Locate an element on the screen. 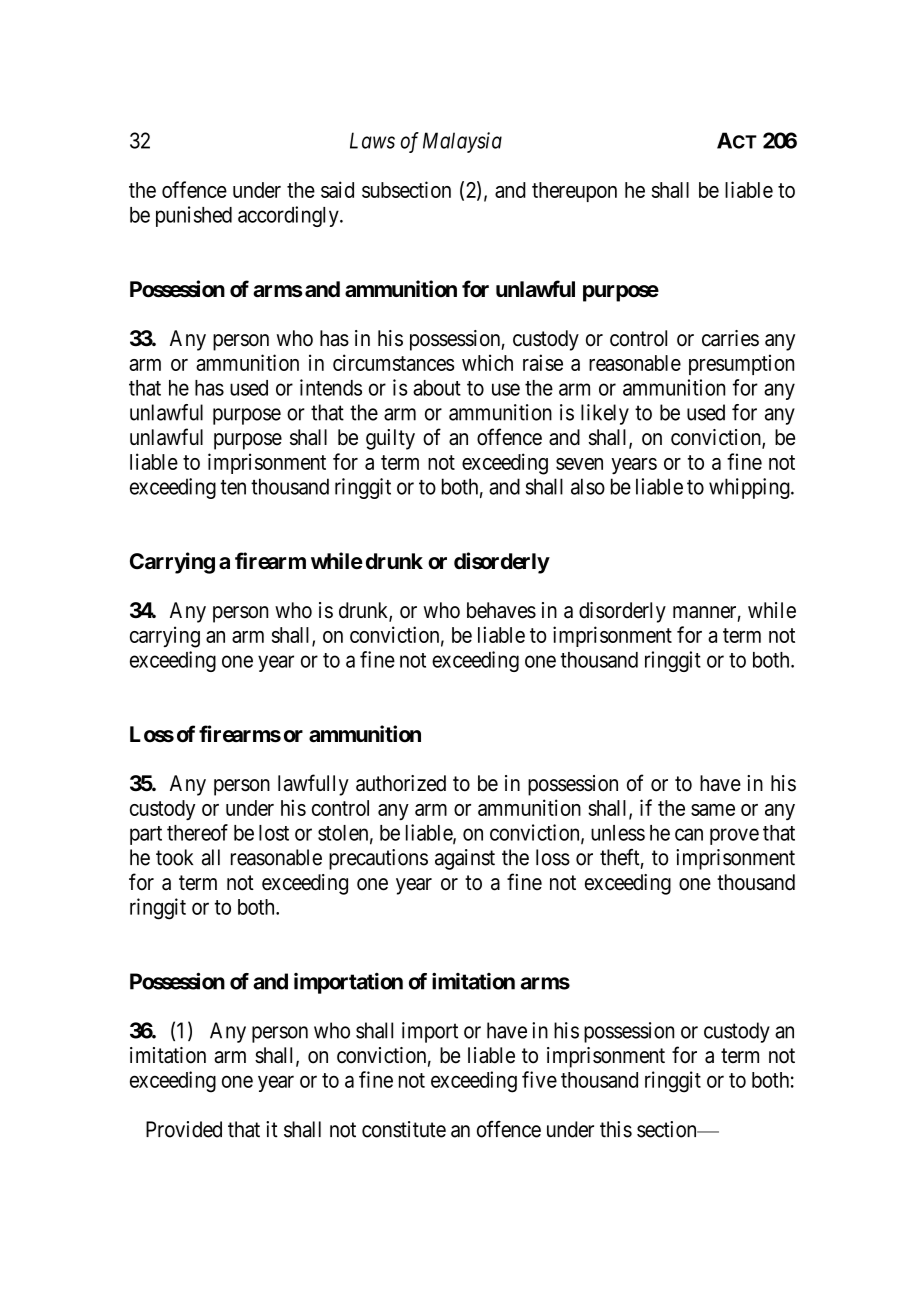  Provided is located at coordinates (184, 1129).
